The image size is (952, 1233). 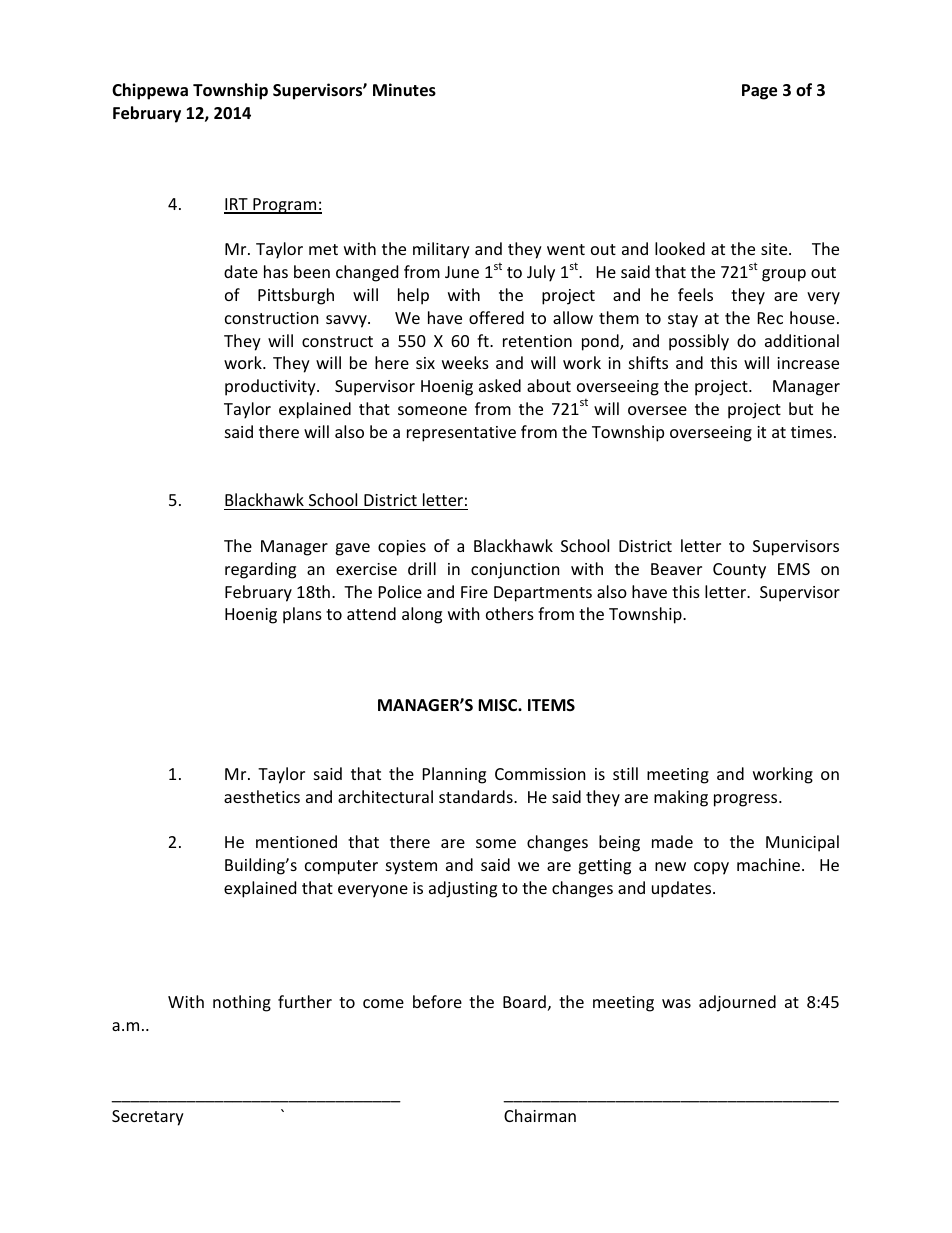 What do you see at coordinates (540, 1115) in the document?
I see `Chairman` at bounding box center [540, 1115].
